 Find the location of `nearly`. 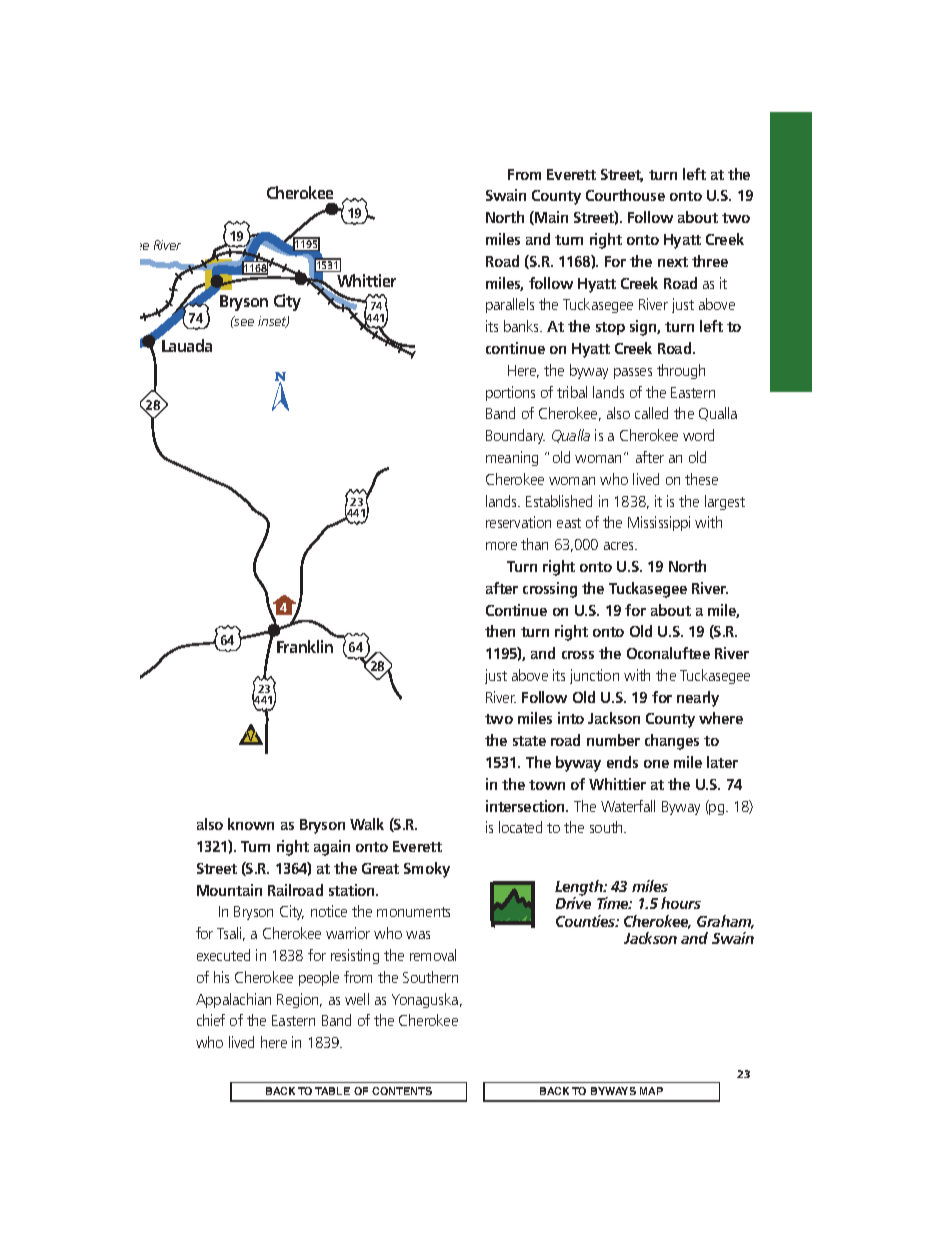

nearly is located at coordinates (698, 699).
